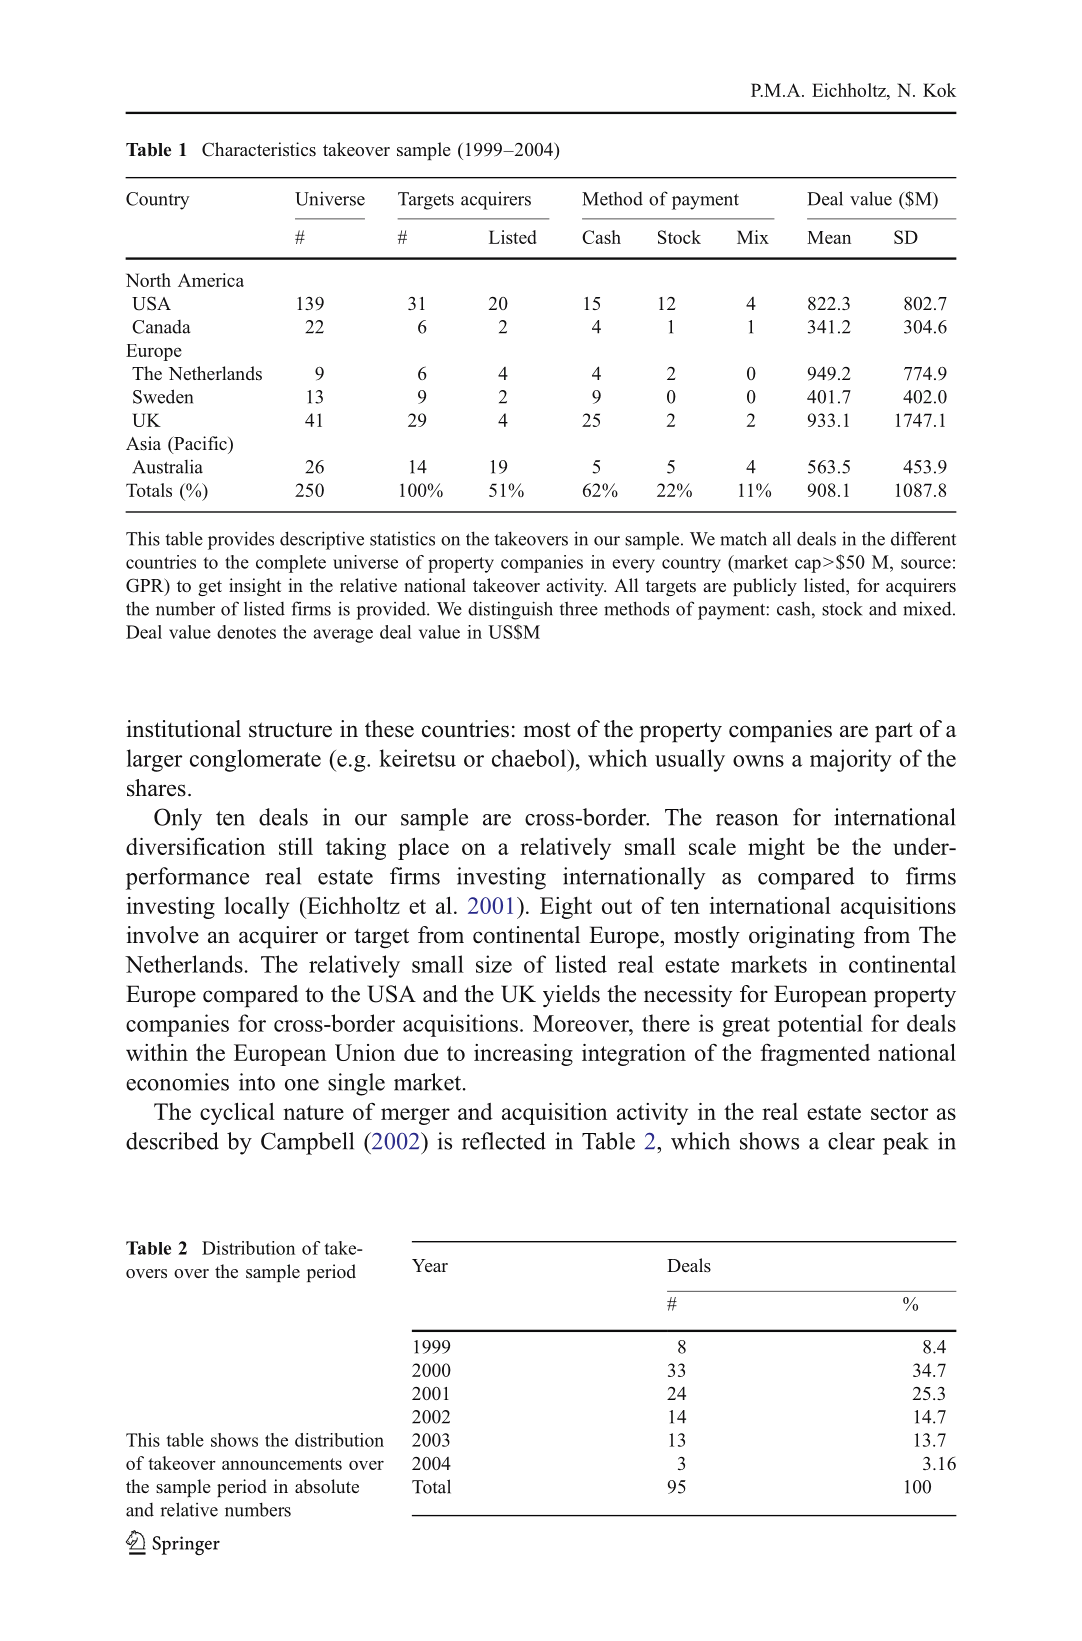 The image size is (1082, 1641). I want to click on Mean, so click(829, 237).
